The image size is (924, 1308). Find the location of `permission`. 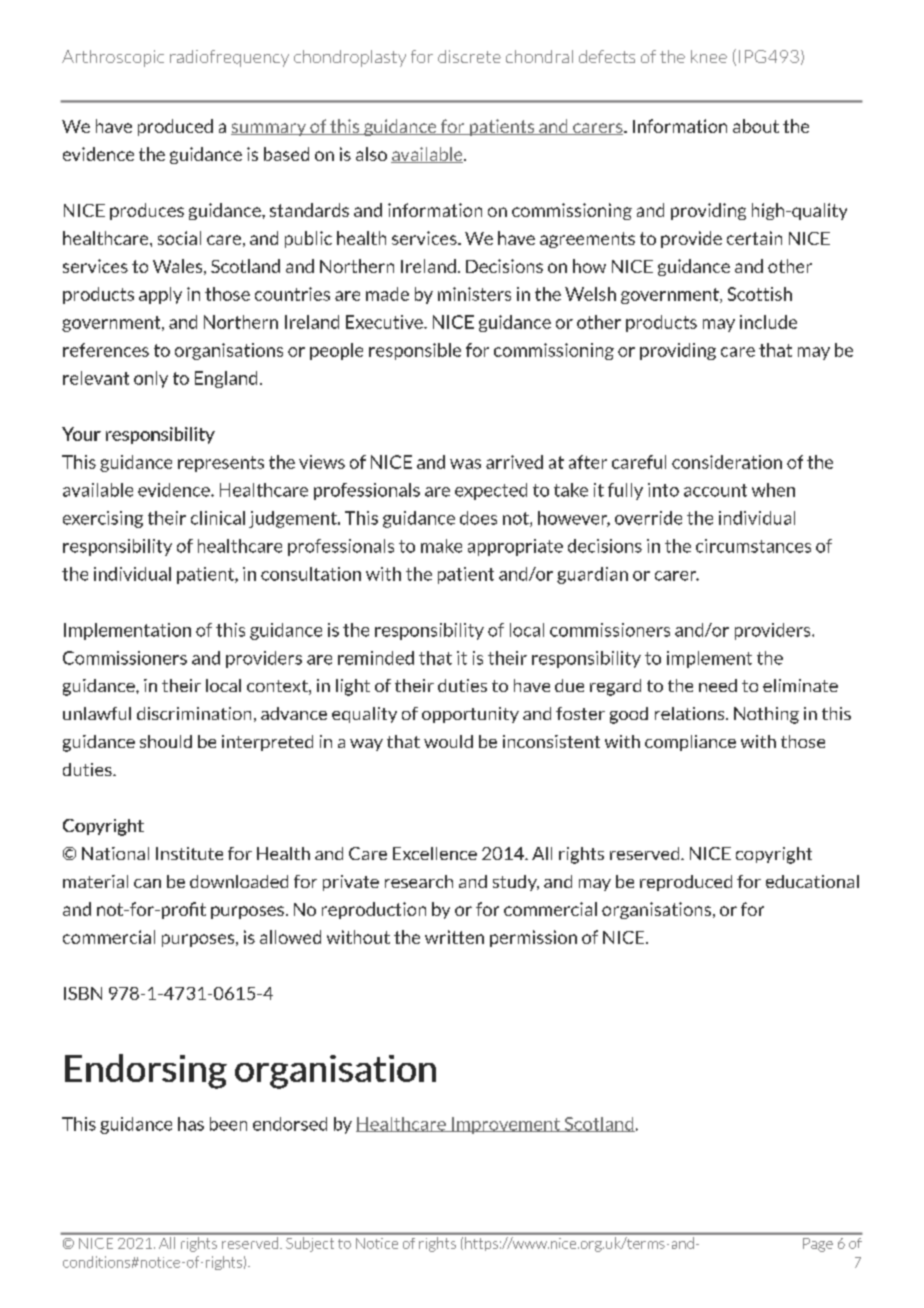

permission is located at coordinates (533, 938).
